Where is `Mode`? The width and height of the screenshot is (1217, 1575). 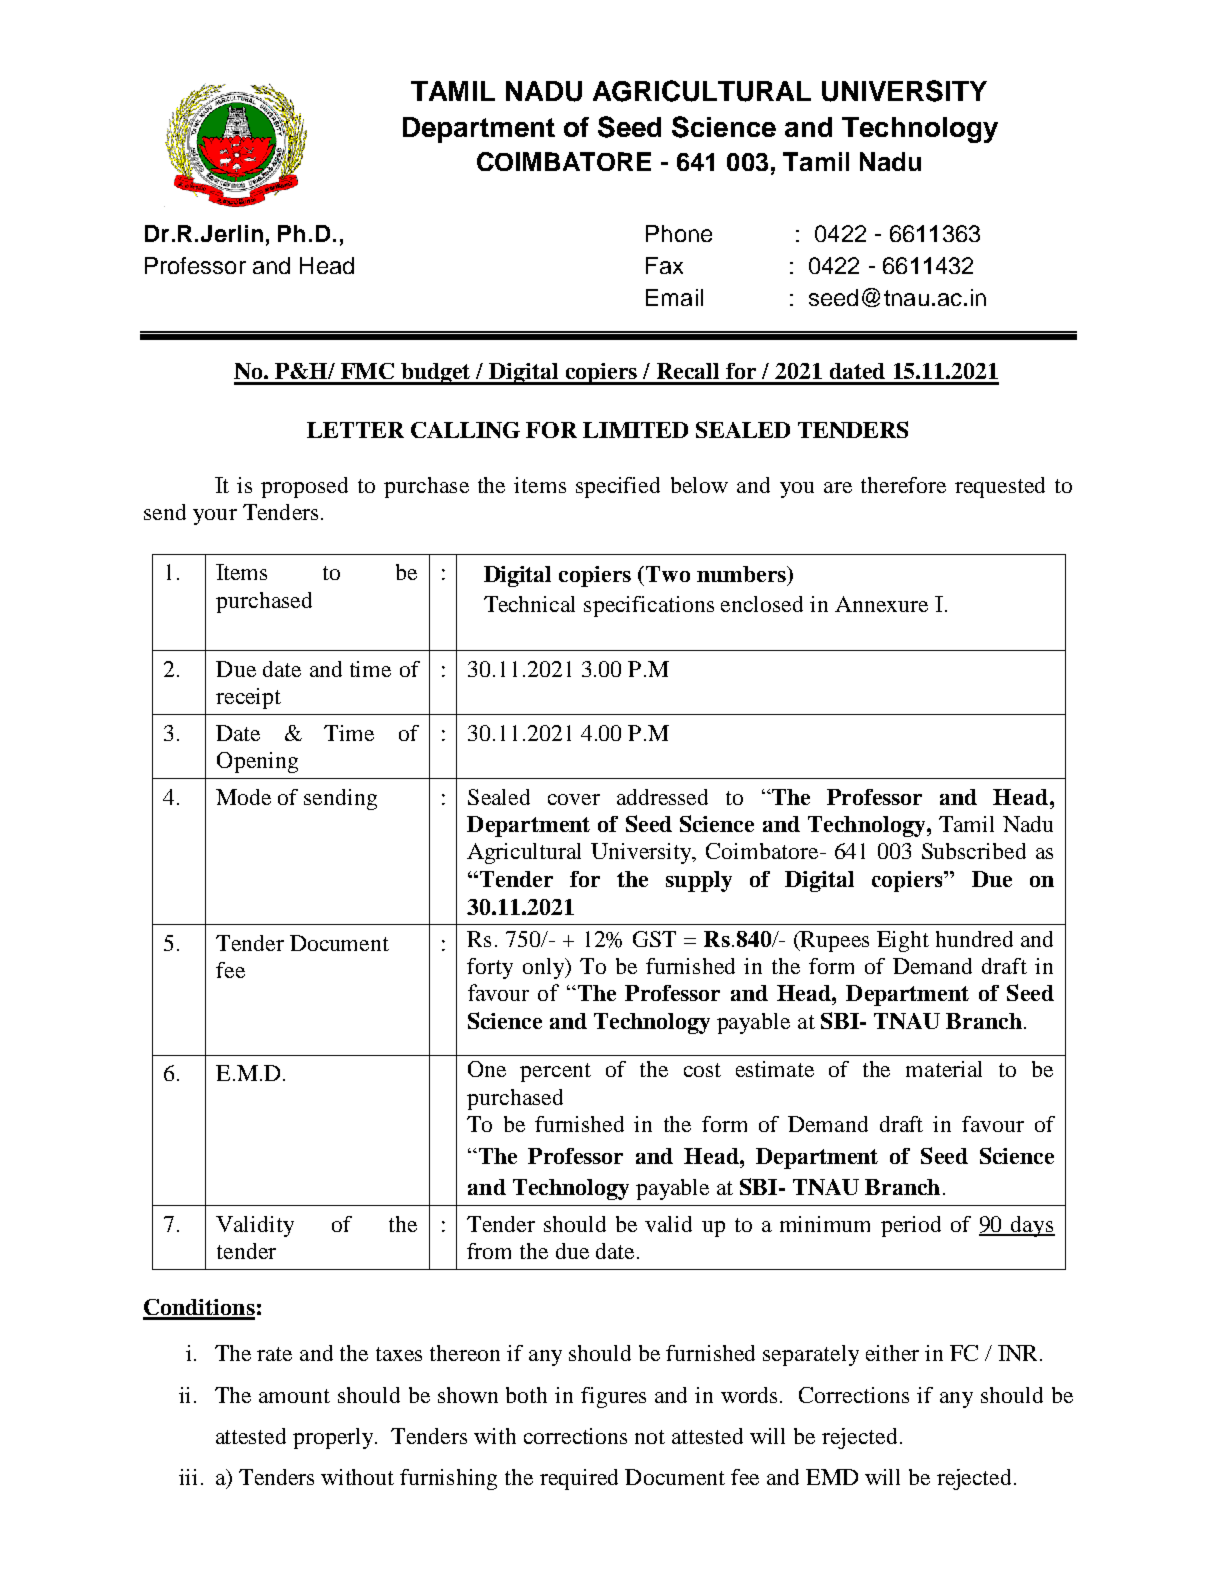 Mode is located at coordinates (243, 797).
